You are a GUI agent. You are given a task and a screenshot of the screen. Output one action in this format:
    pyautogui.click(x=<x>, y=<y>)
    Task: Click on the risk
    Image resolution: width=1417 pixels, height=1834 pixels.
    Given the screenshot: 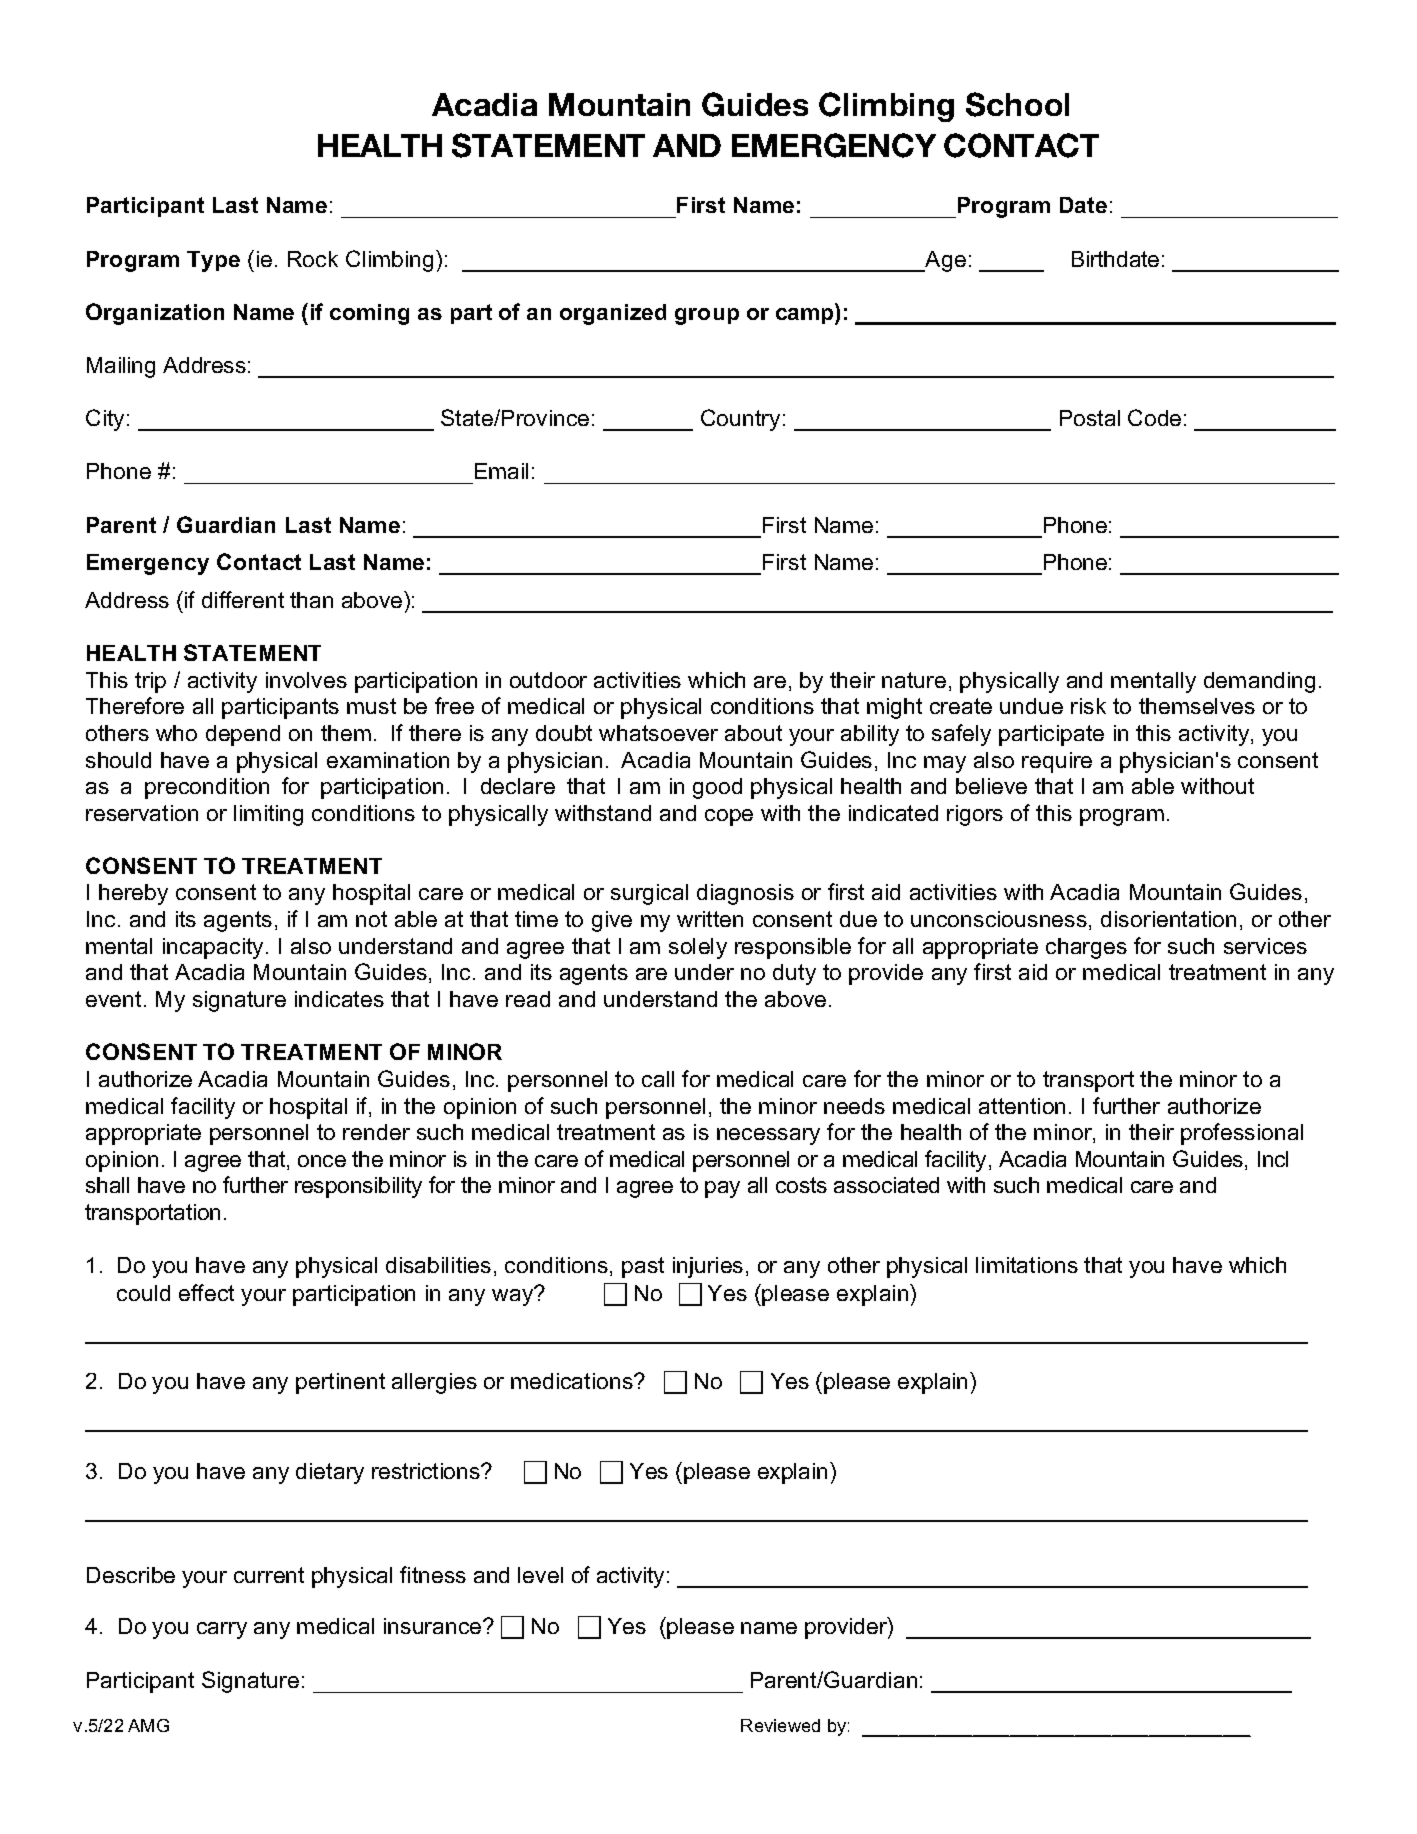 What is the action you would take?
    pyautogui.click(x=1088, y=706)
